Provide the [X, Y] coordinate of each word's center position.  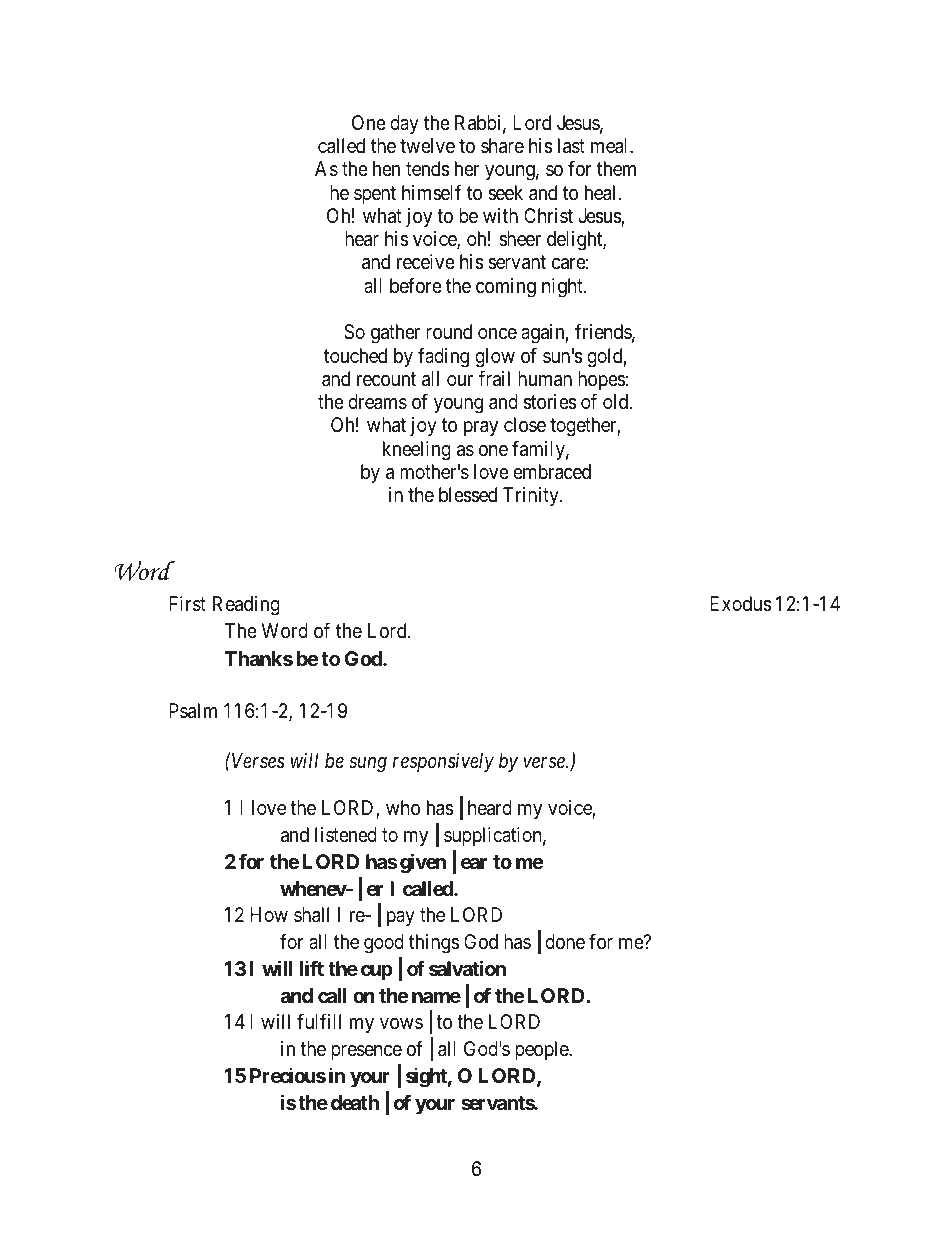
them [616, 168]
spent [375, 195]
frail [494, 378]
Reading [246, 606]
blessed [468, 495]
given [423, 863]
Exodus [741, 604]
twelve [427, 145]
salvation [467, 968]
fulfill [319, 1021]
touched [355, 355]
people [542, 1050]
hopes [601, 380]
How [269, 914]
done [565, 941]
